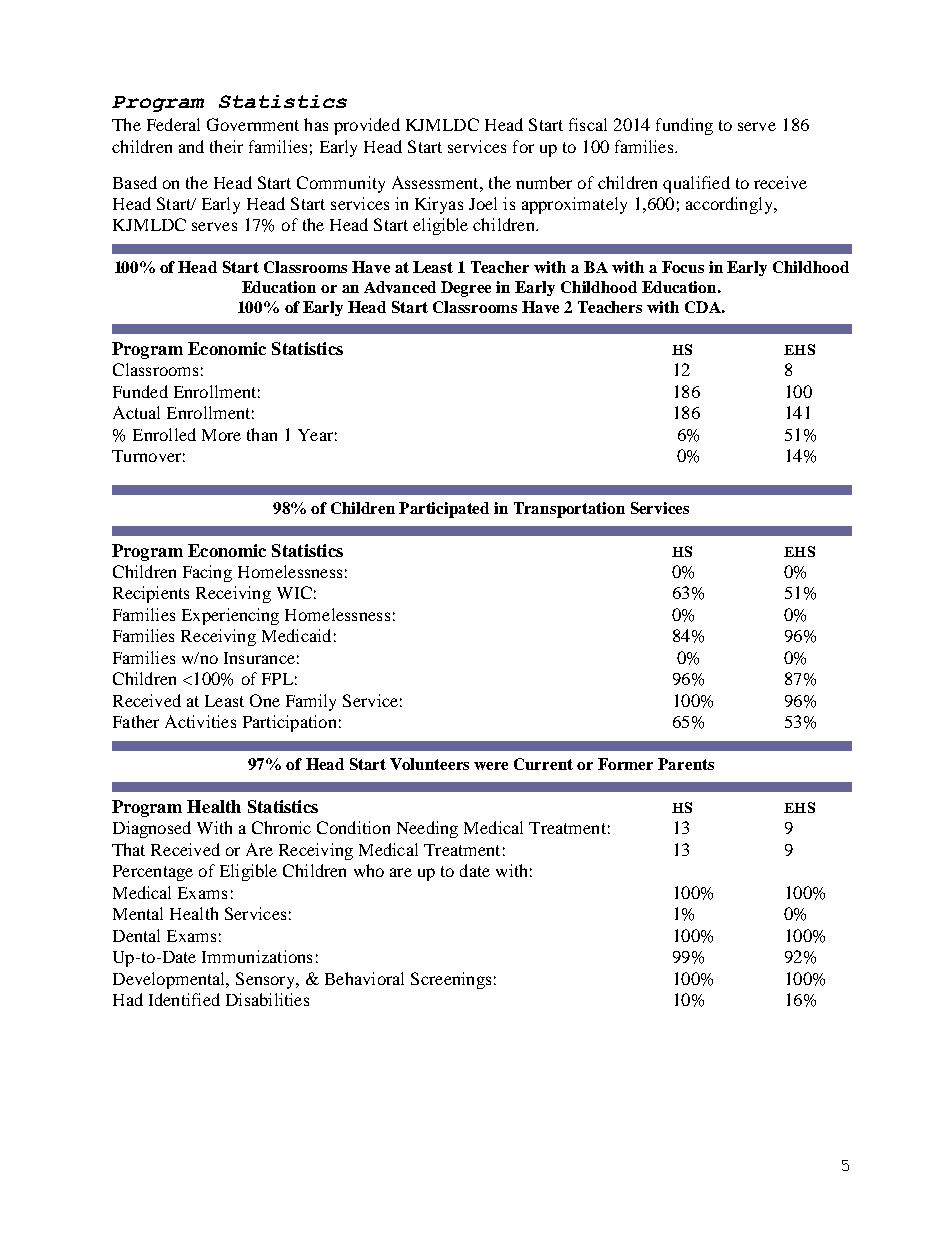 This image has width=952, height=1233. What do you see at coordinates (436, 182) in the image?
I see `Assessment` at bounding box center [436, 182].
